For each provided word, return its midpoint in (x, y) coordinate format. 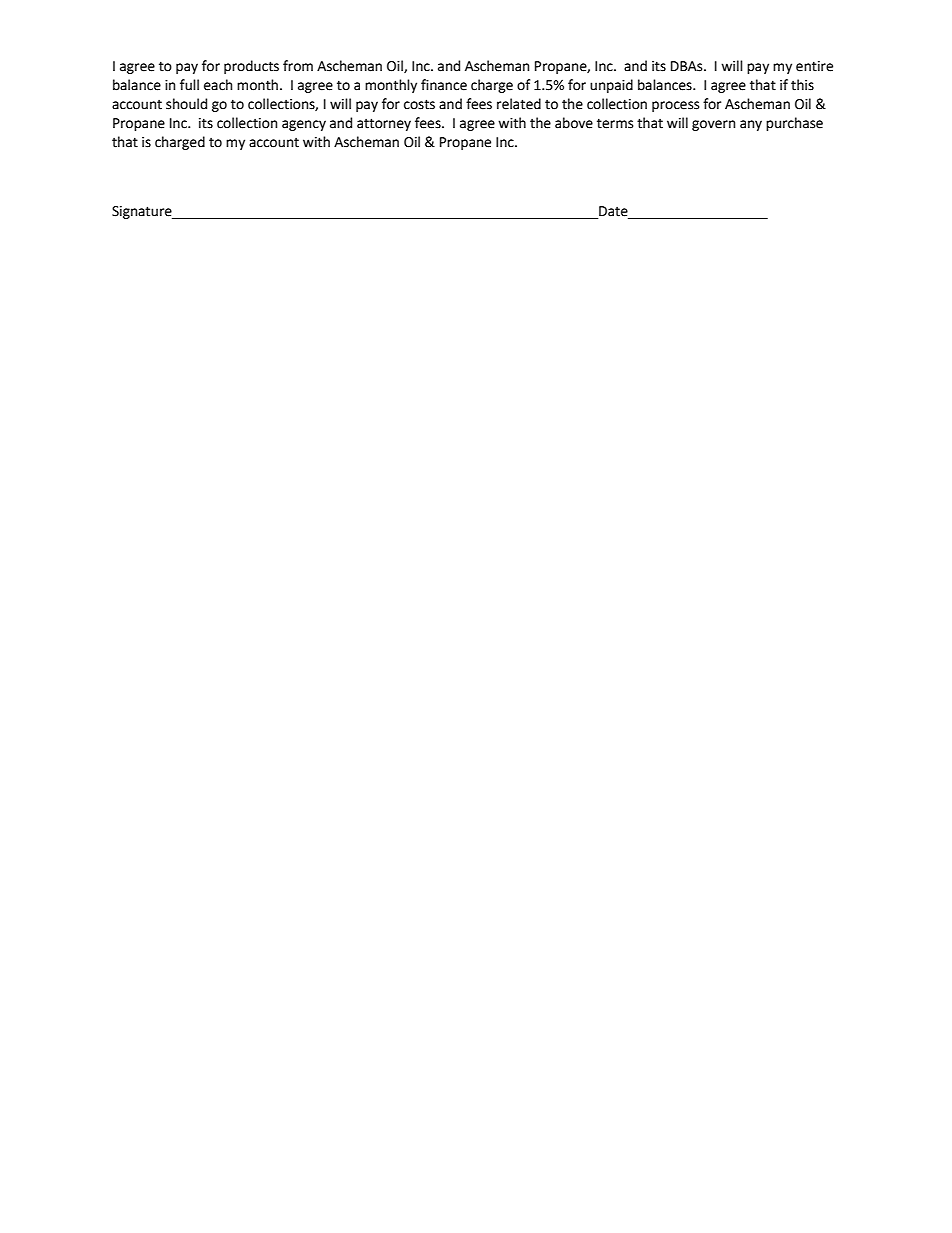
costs (419, 104)
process (675, 106)
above (574, 123)
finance (444, 85)
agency (304, 125)
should (186, 104)
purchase (794, 124)
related (519, 104)
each (218, 85)
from (298, 66)
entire (814, 66)
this (802, 85)
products (251, 67)
